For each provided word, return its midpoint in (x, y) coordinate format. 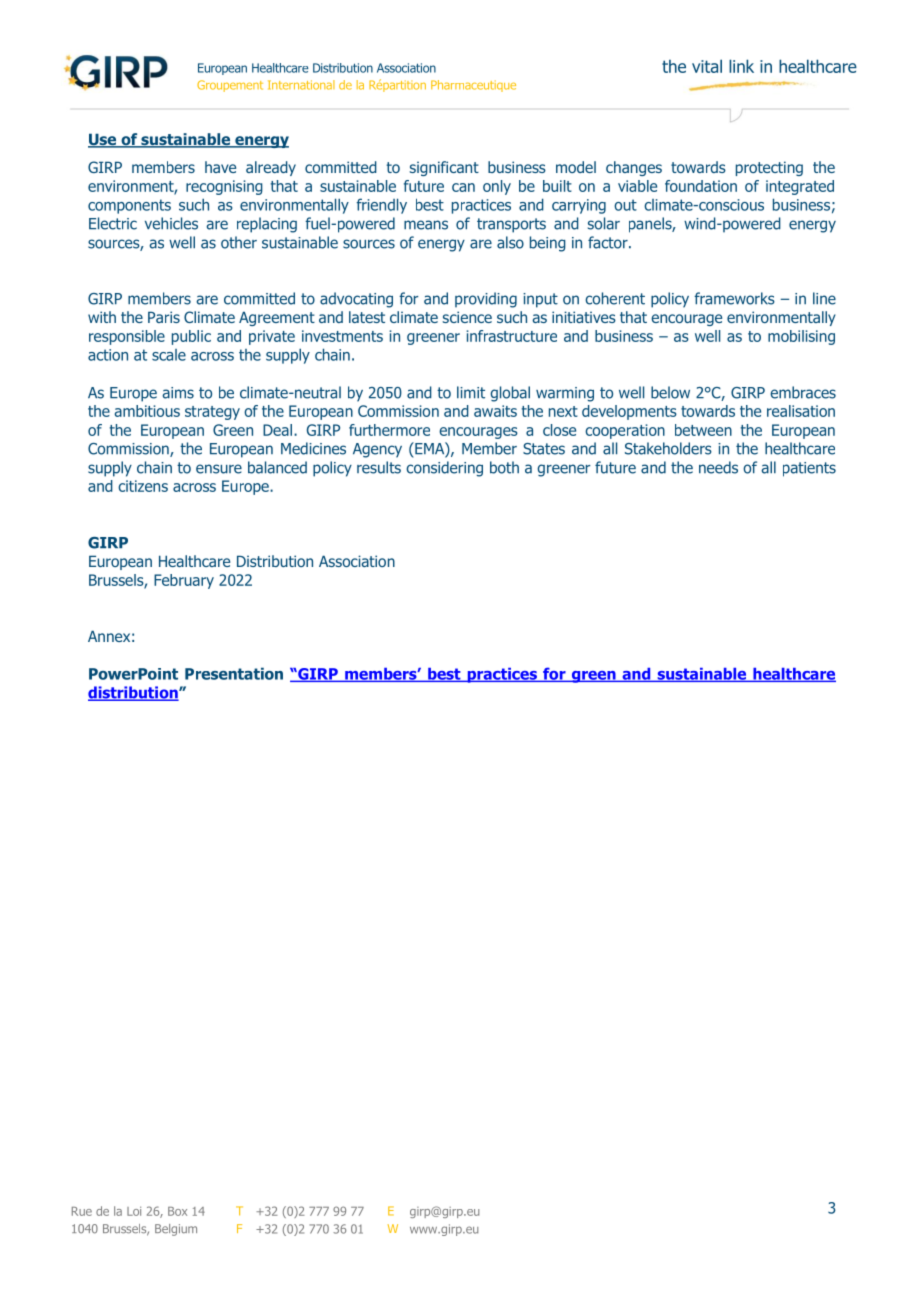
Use (103, 140)
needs (718, 467)
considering (444, 469)
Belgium (176, 1230)
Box (177, 1211)
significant (444, 168)
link (741, 66)
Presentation (234, 673)
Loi (134, 1211)
